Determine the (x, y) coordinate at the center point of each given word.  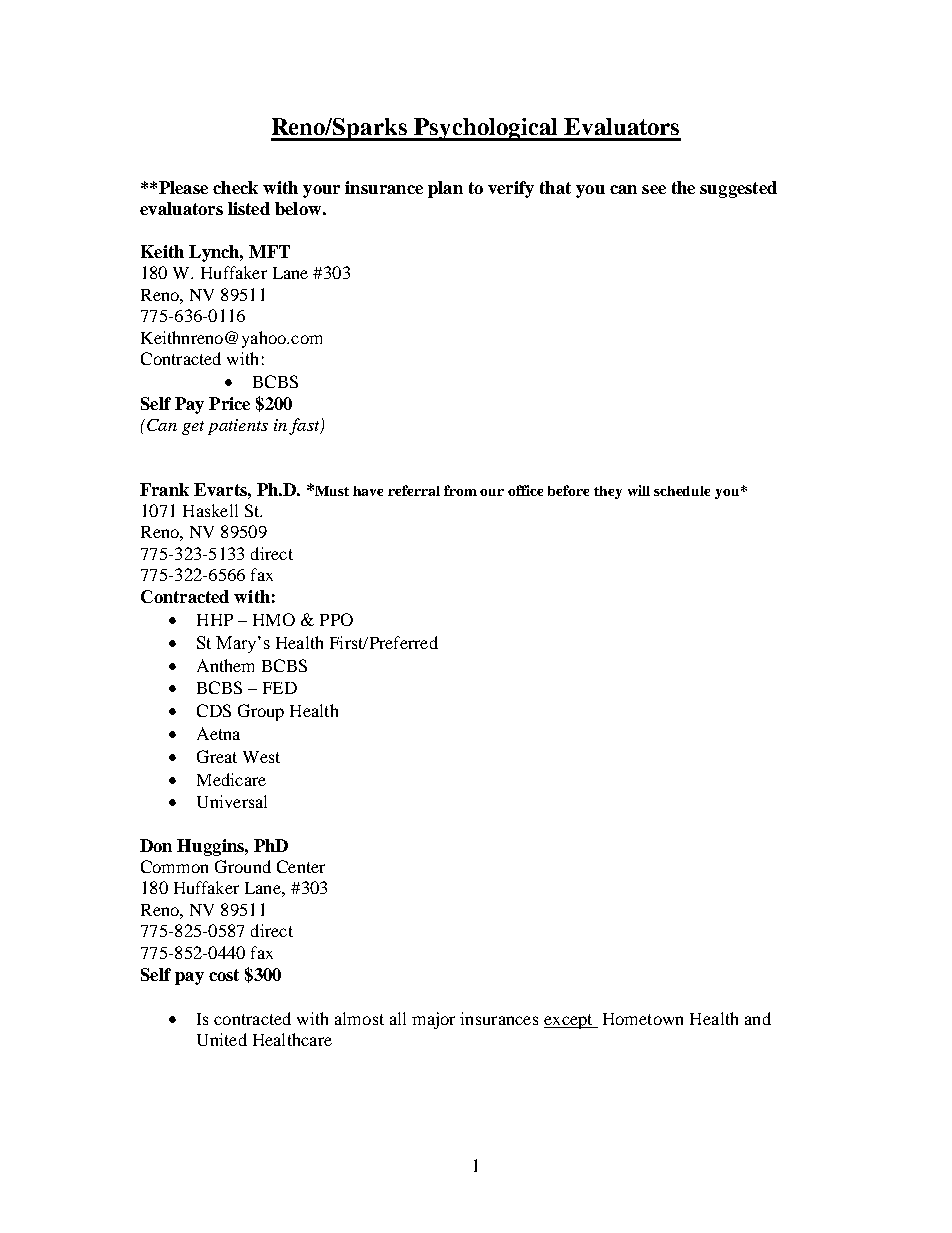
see (654, 189)
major (433, 1020)
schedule (682, 491)
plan (445, 189)
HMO (274, 619)
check (235, 187)
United (222, 1039)
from (460, 490)
